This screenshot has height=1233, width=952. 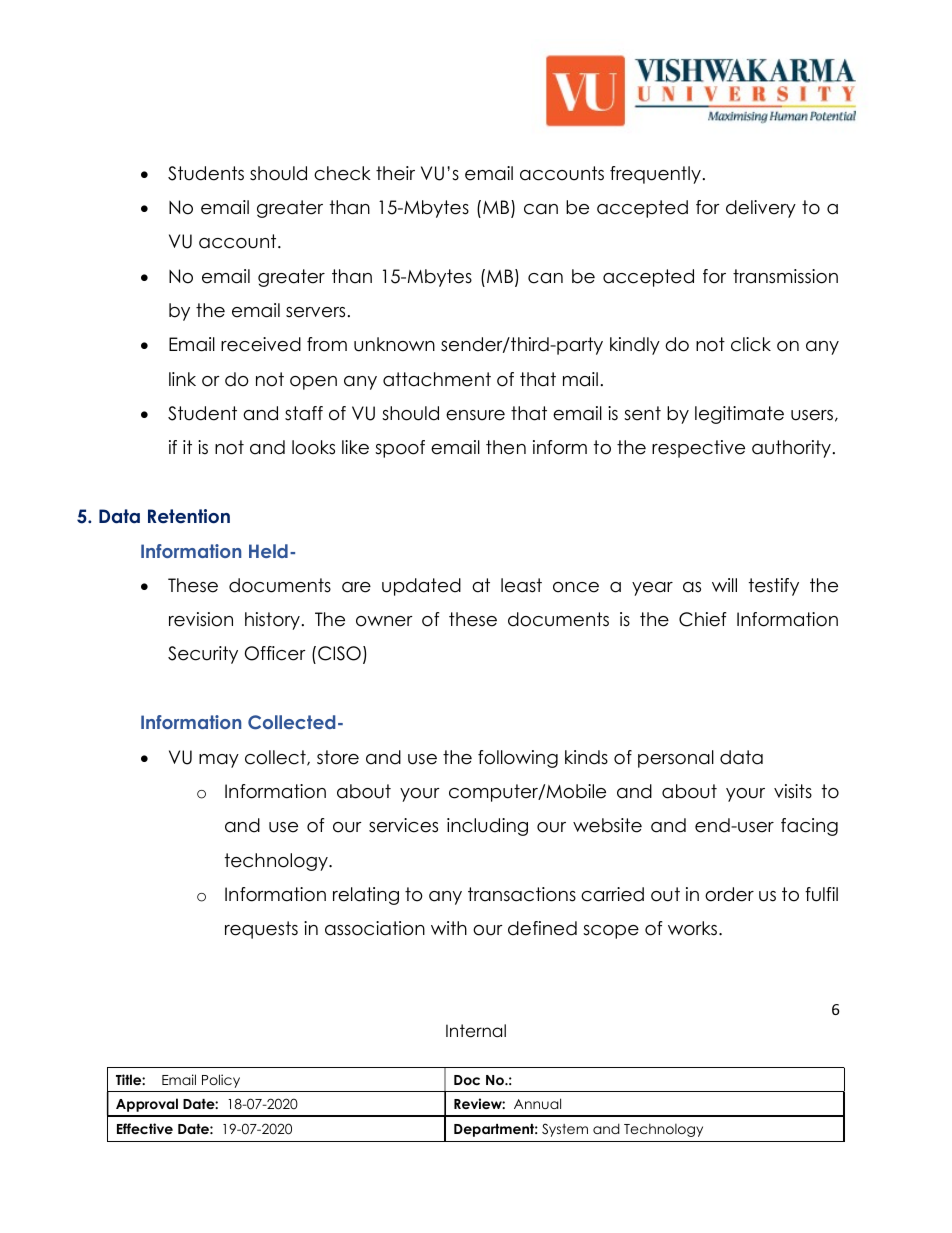 I want to click on check, so click(x=342, y=173).
